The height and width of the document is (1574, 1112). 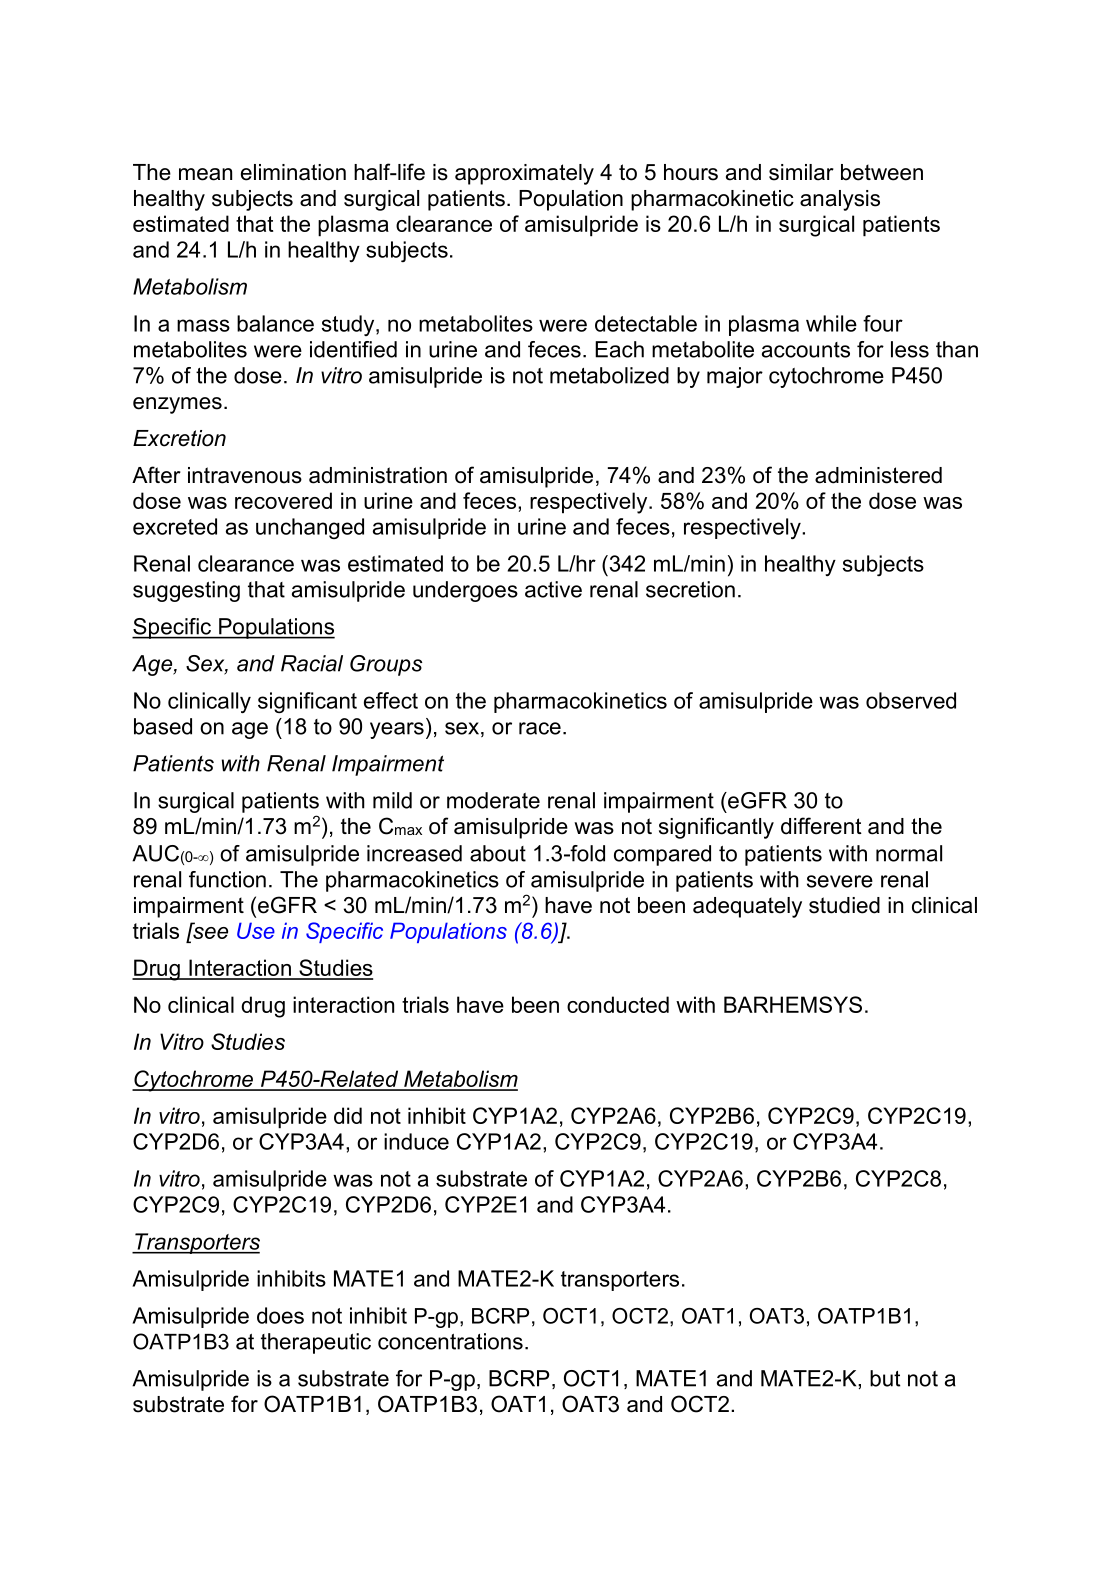 I want to click on elimination, so click(x=293, y=172).
